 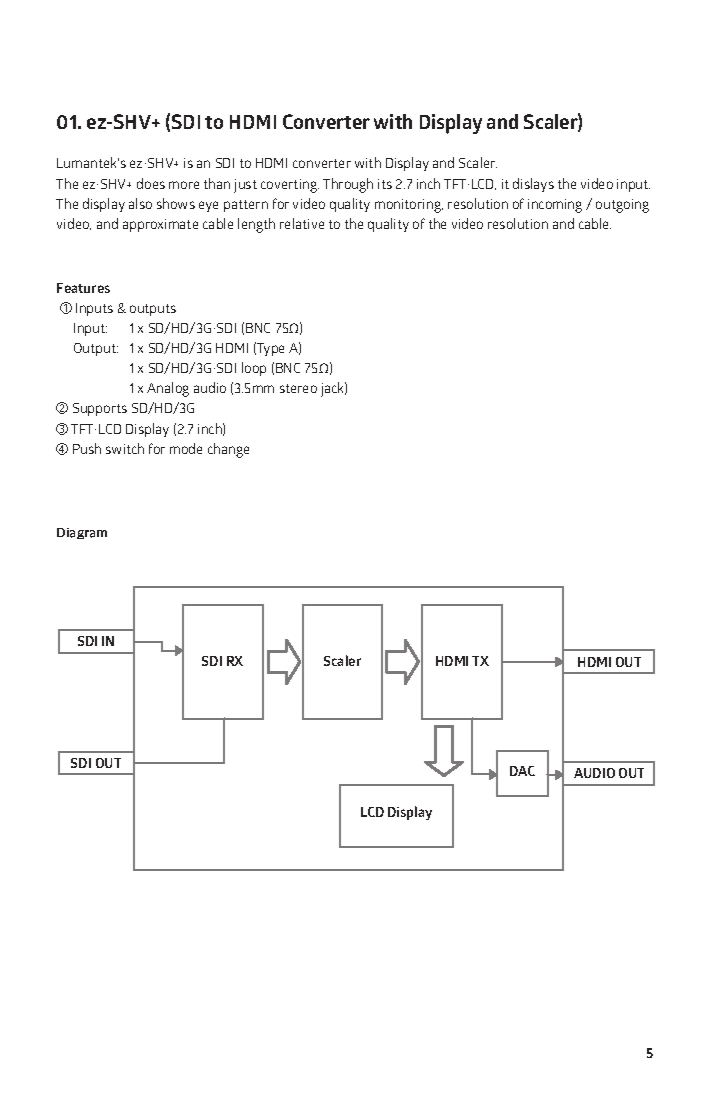 What do you see at coordinates (555, 206) in the screenshot?
I see `incoming` at bounding box center [555, 206].
